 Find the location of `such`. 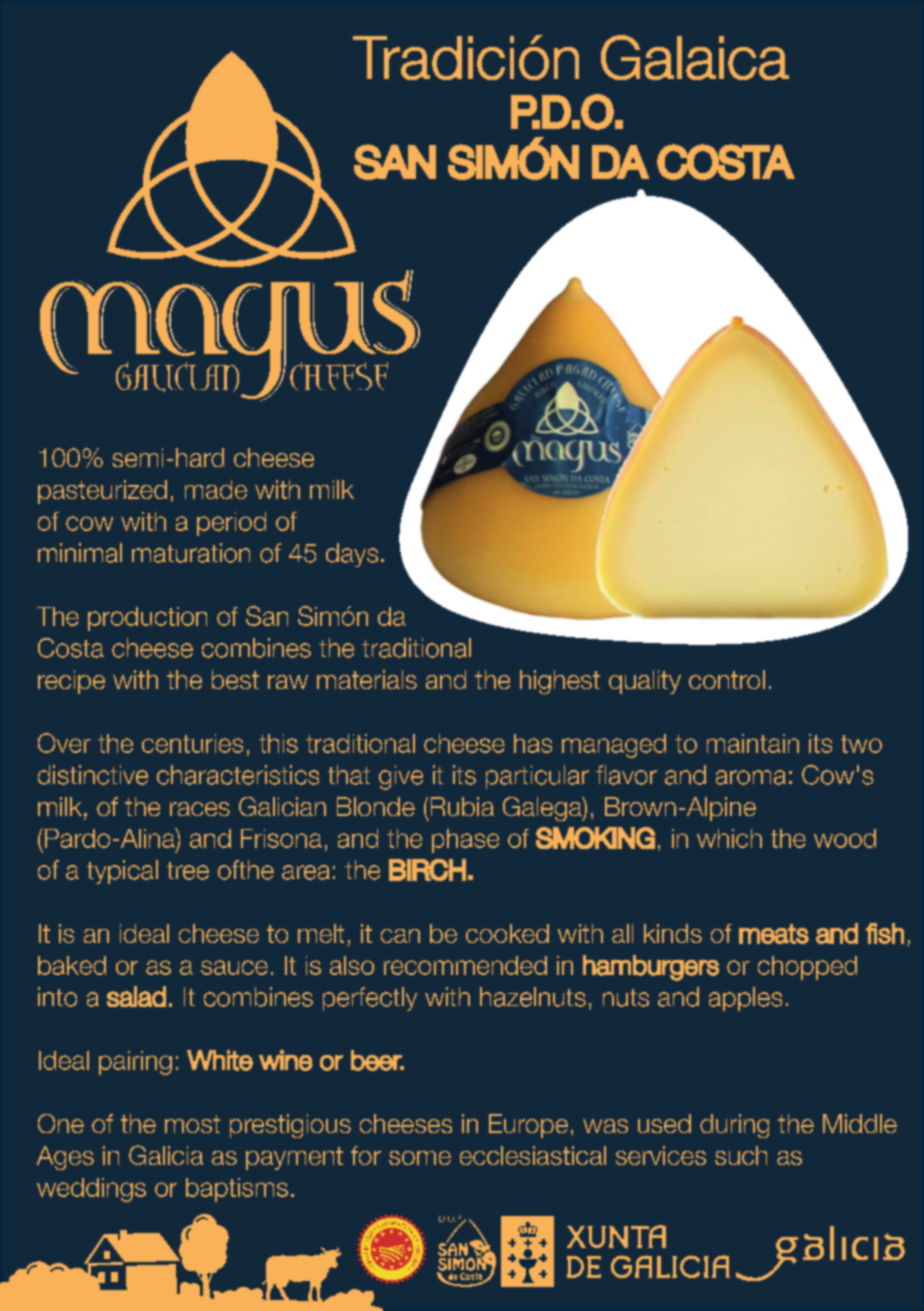

such is located at coordinates (741, 1155).
